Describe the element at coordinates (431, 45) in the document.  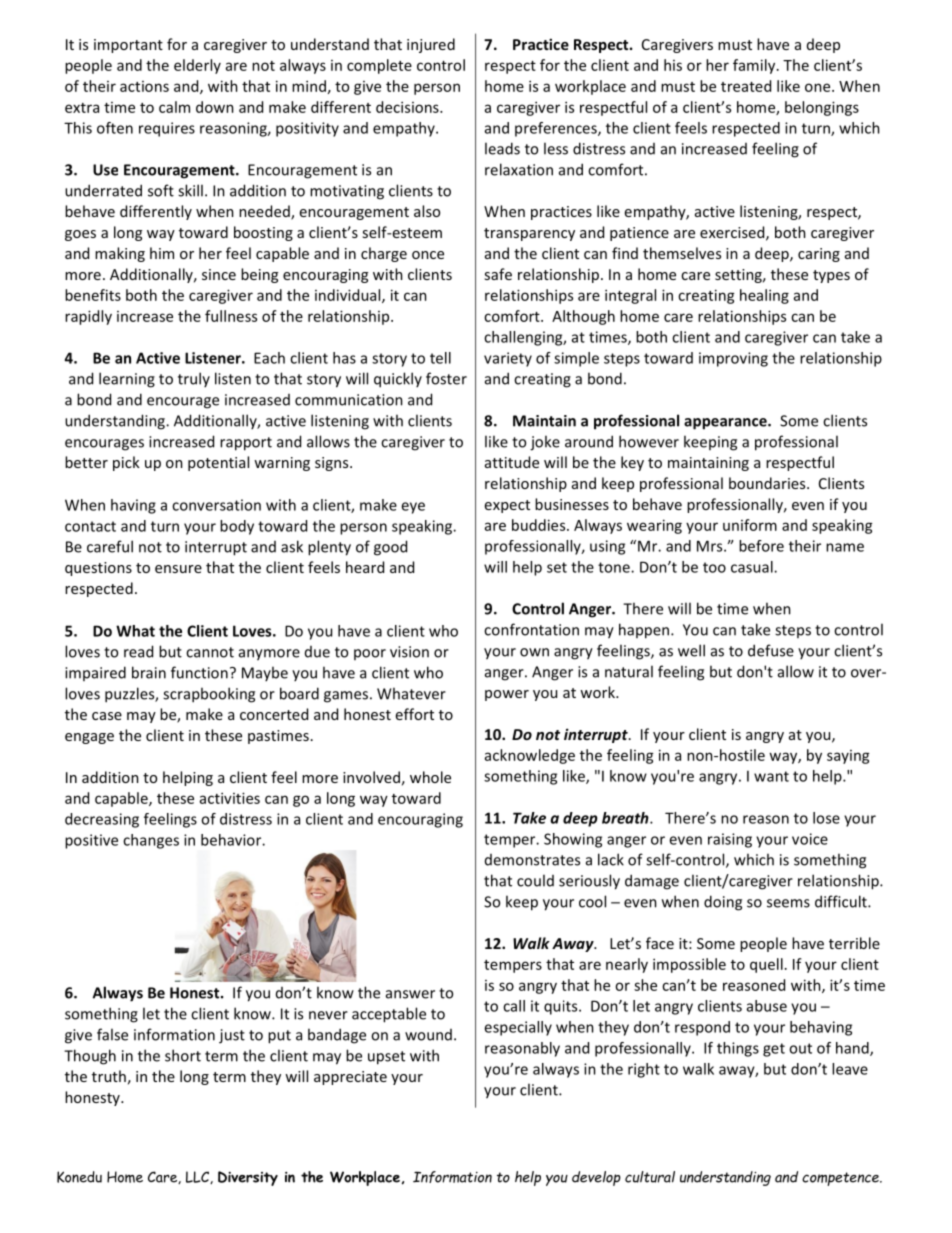
I see `injured` at that location.
